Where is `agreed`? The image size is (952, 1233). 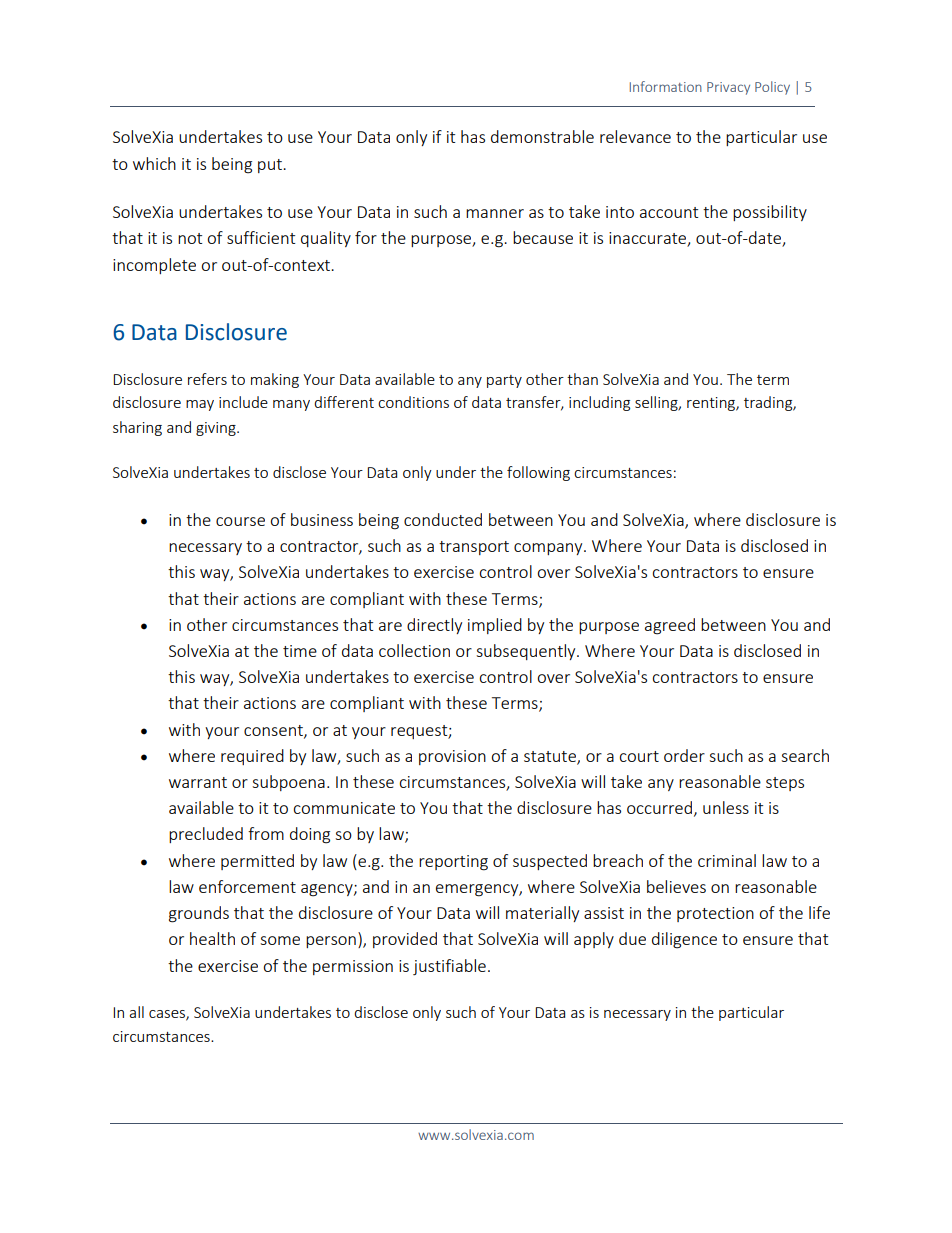 agreed is located at coordinates (670, 626).
